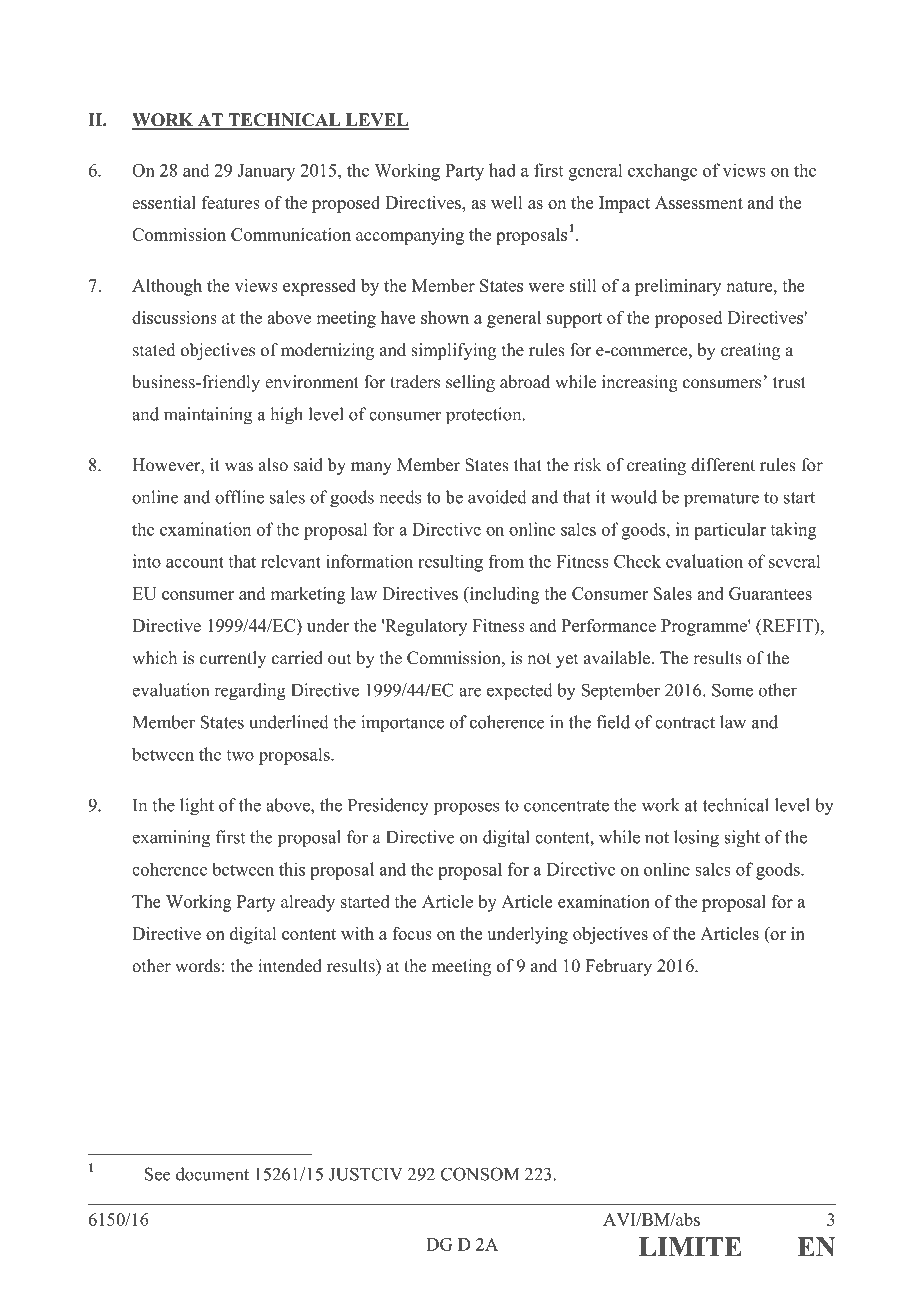 The width and height of the screenshot is (924, 1308). What do you see at coordinates (618, 967) in the screenshot?
I see `February` at bounding box center [618, 967].
